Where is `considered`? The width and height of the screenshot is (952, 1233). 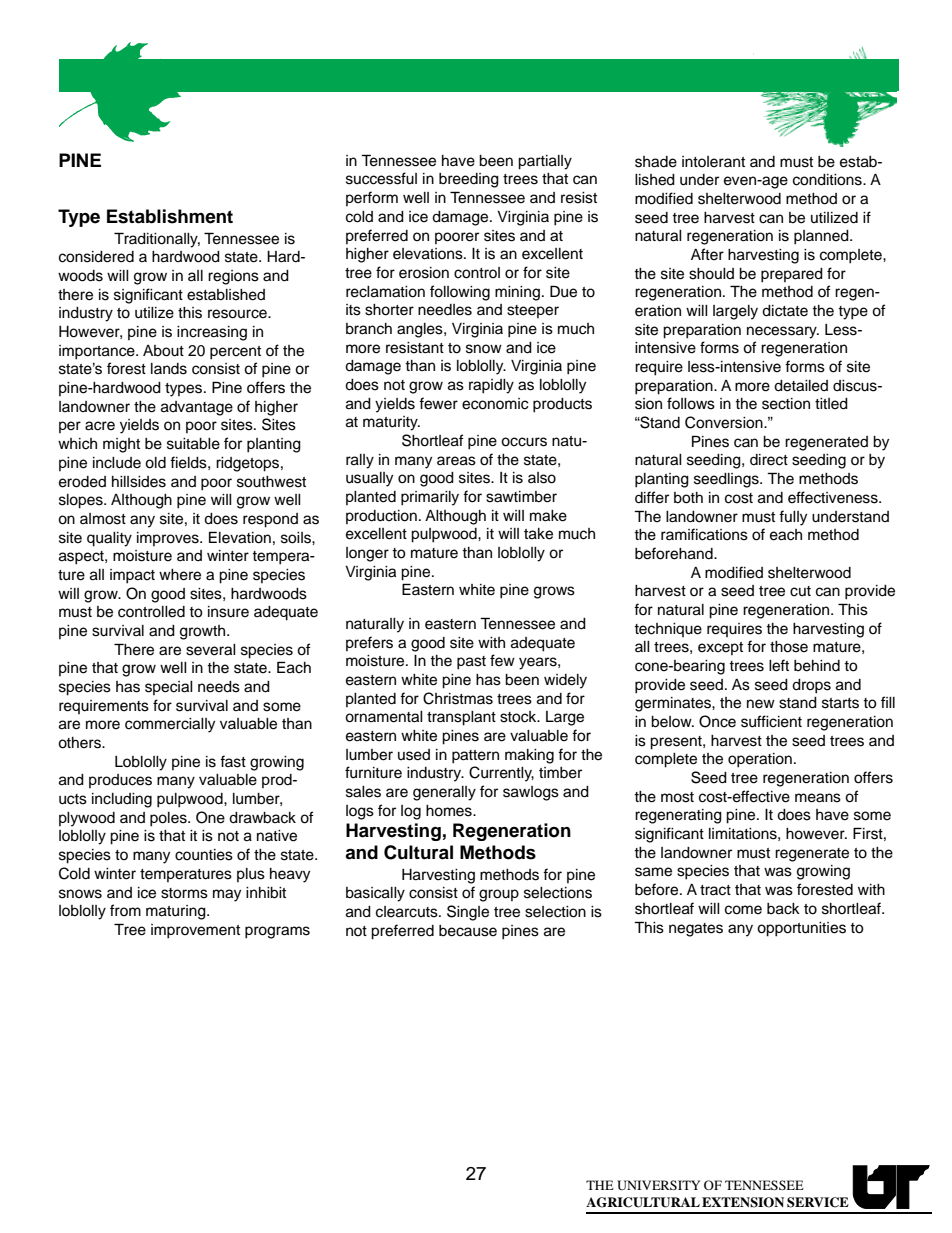 considered is located at coordinates (96, 257).
